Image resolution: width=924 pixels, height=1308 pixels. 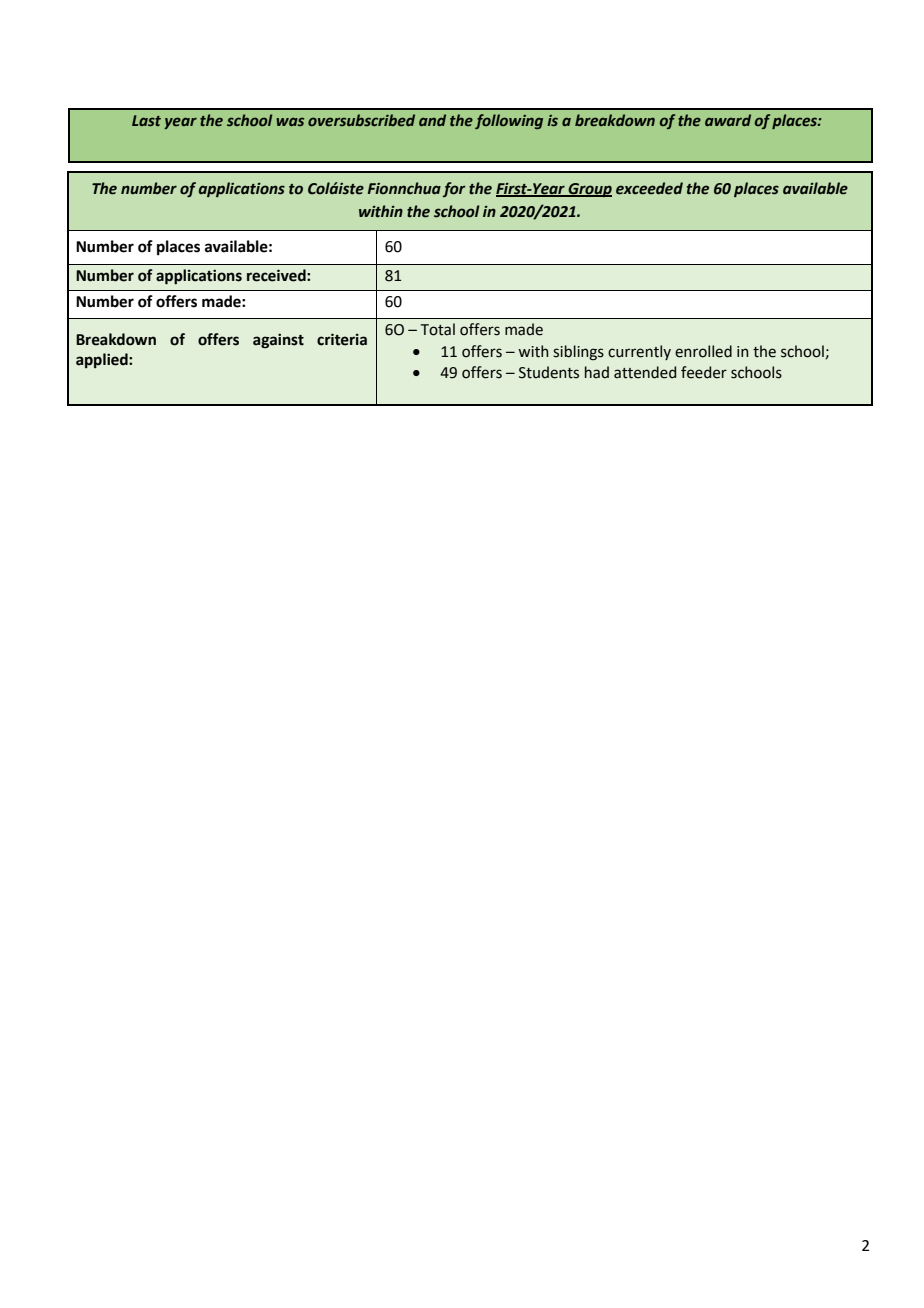 I want to click on Last, so click(x=146, y=120).
